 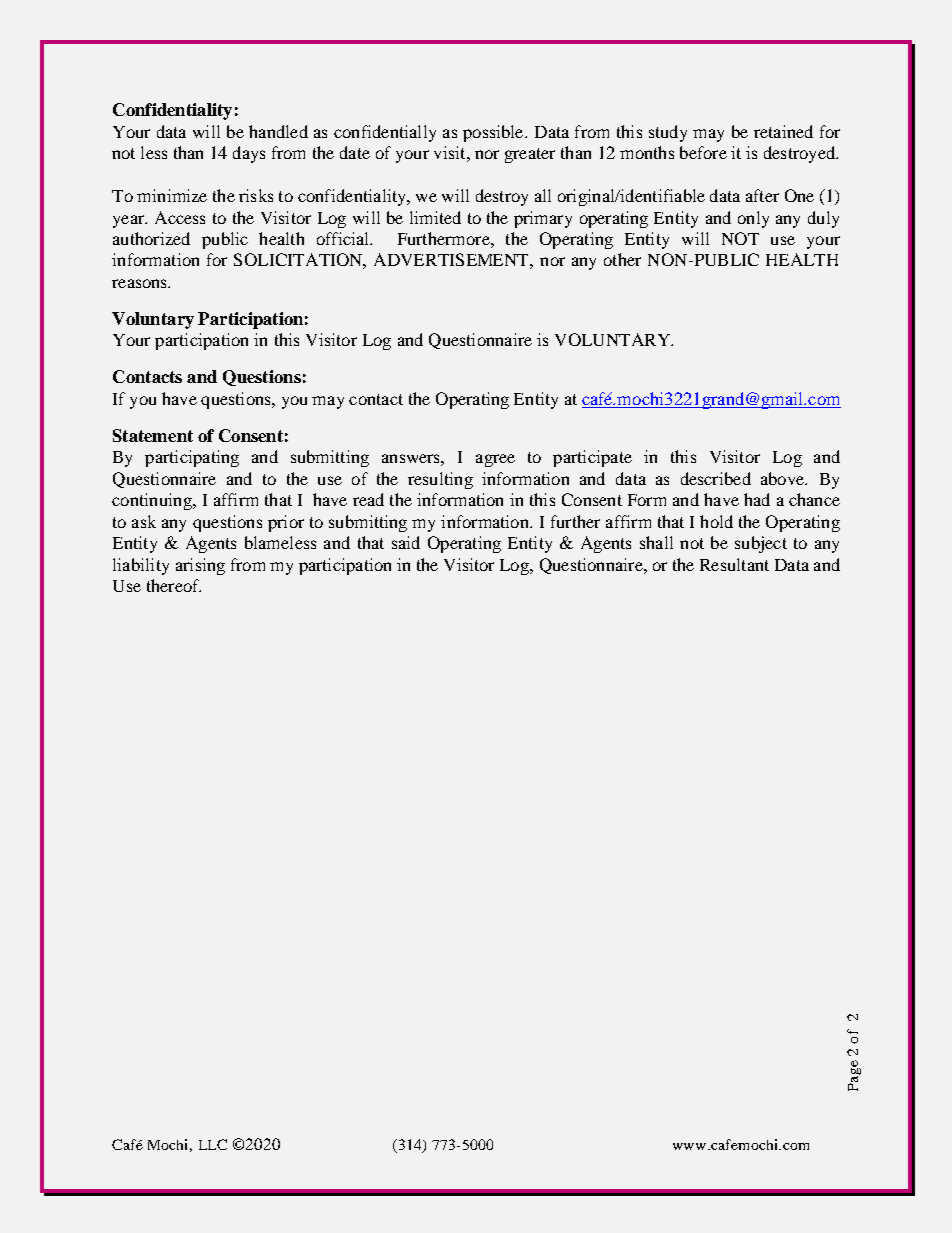 What do you see at coordinates (153, 435) in the screenshot?
I see `Statement` at bounding box center [153, 435].
